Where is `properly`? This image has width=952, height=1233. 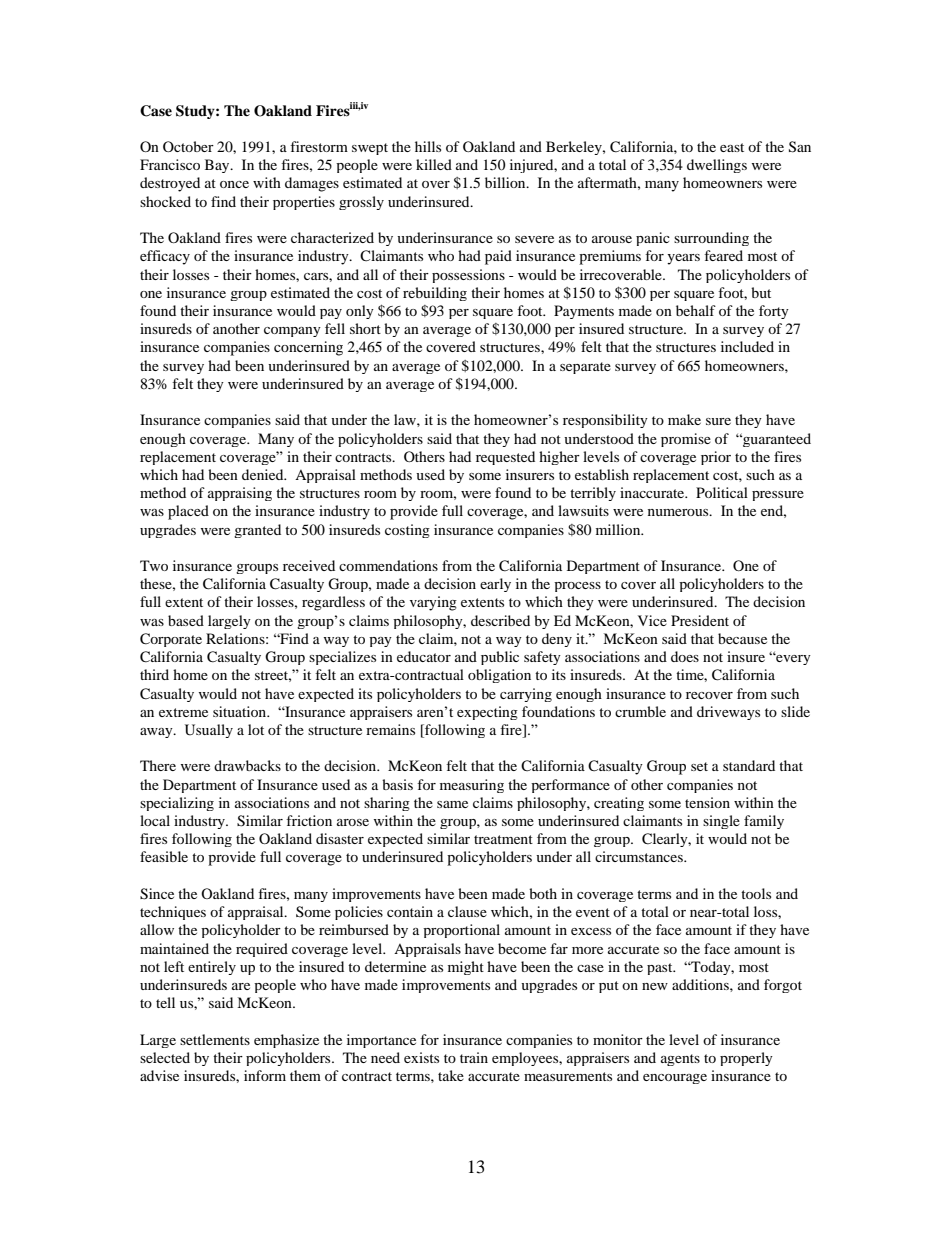 properly is located at coordinates (746, 1059).
